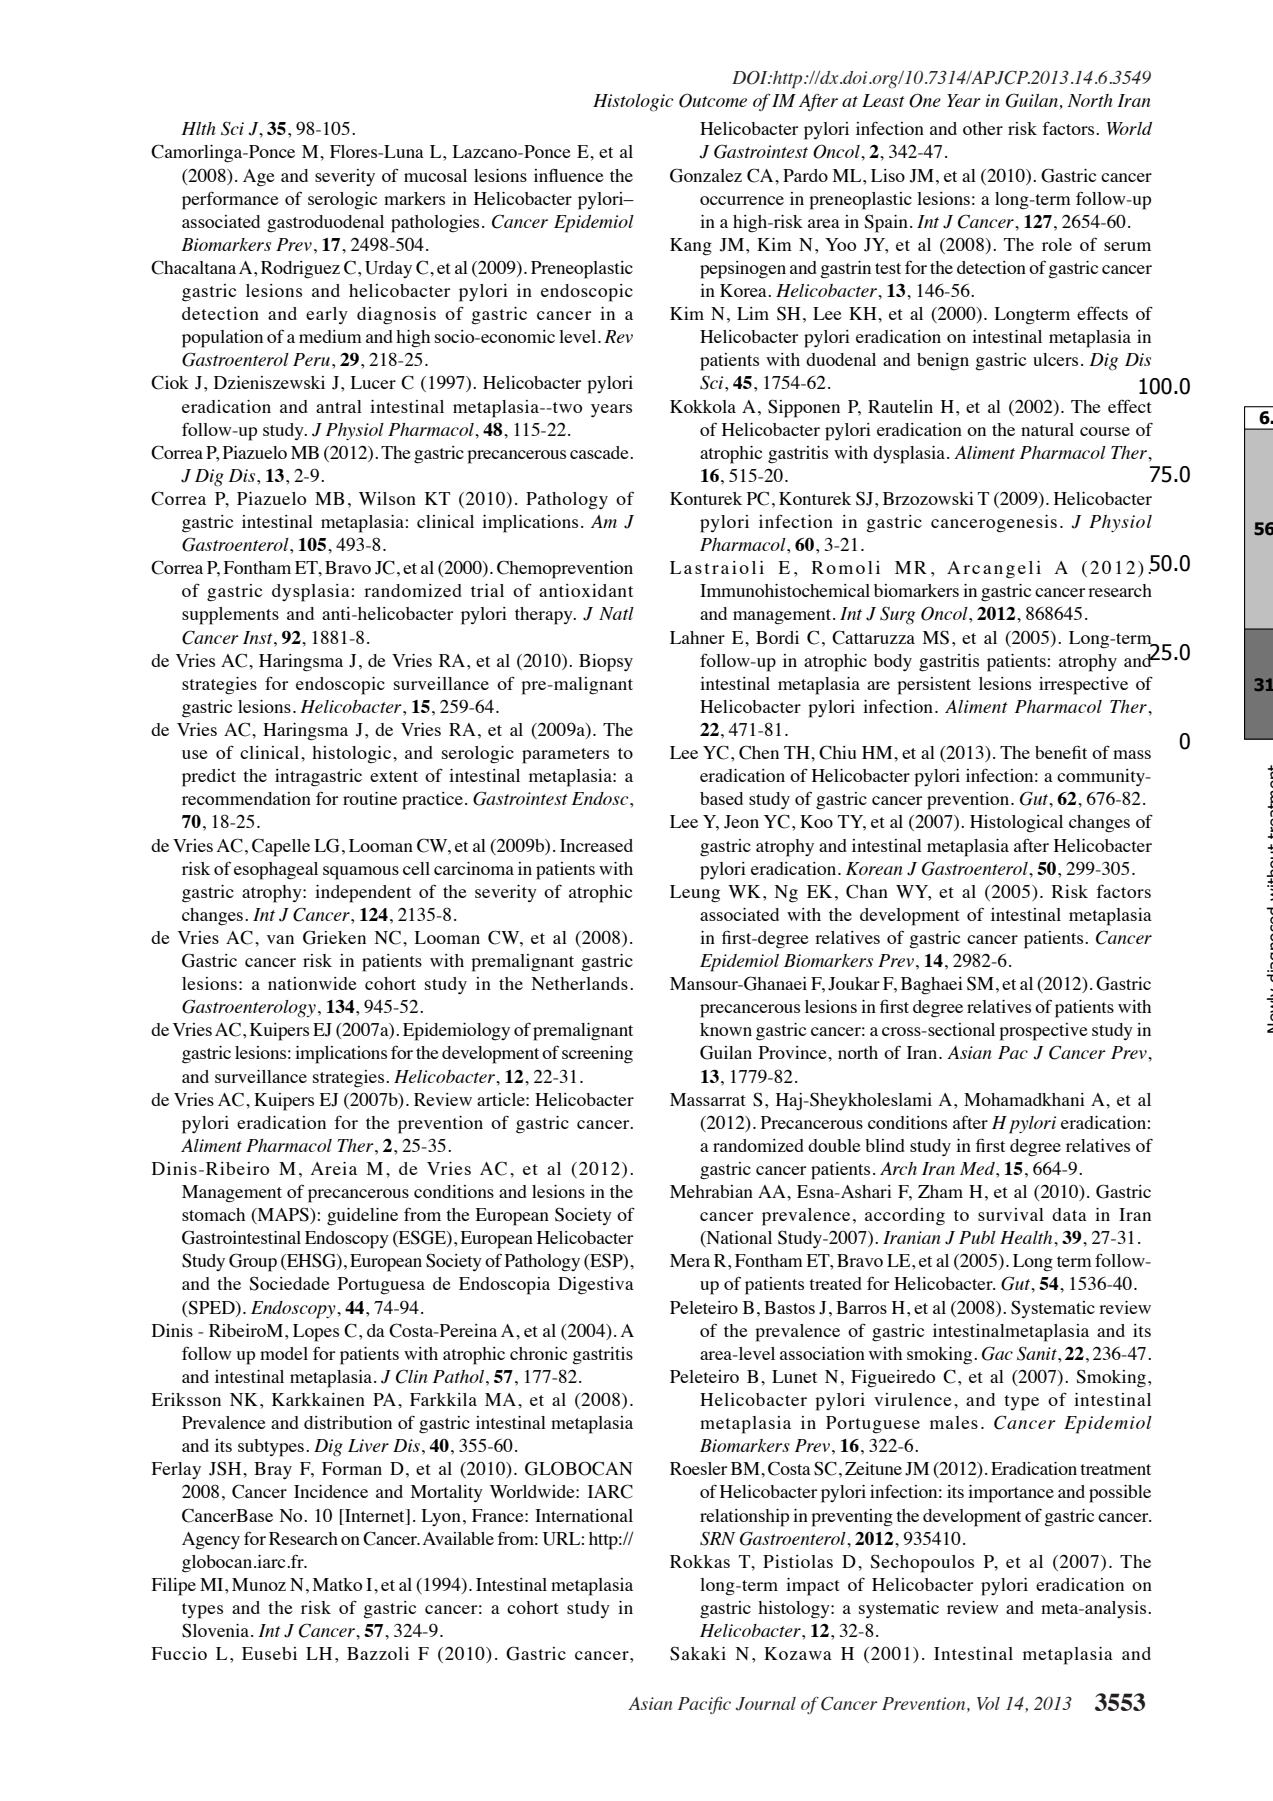 The height and width of the screenshot is (1801, 1273). What do you see at coordinates (606, 663) in the screenshot?
I see `Biopsy` at bounding box center [606, 663].
